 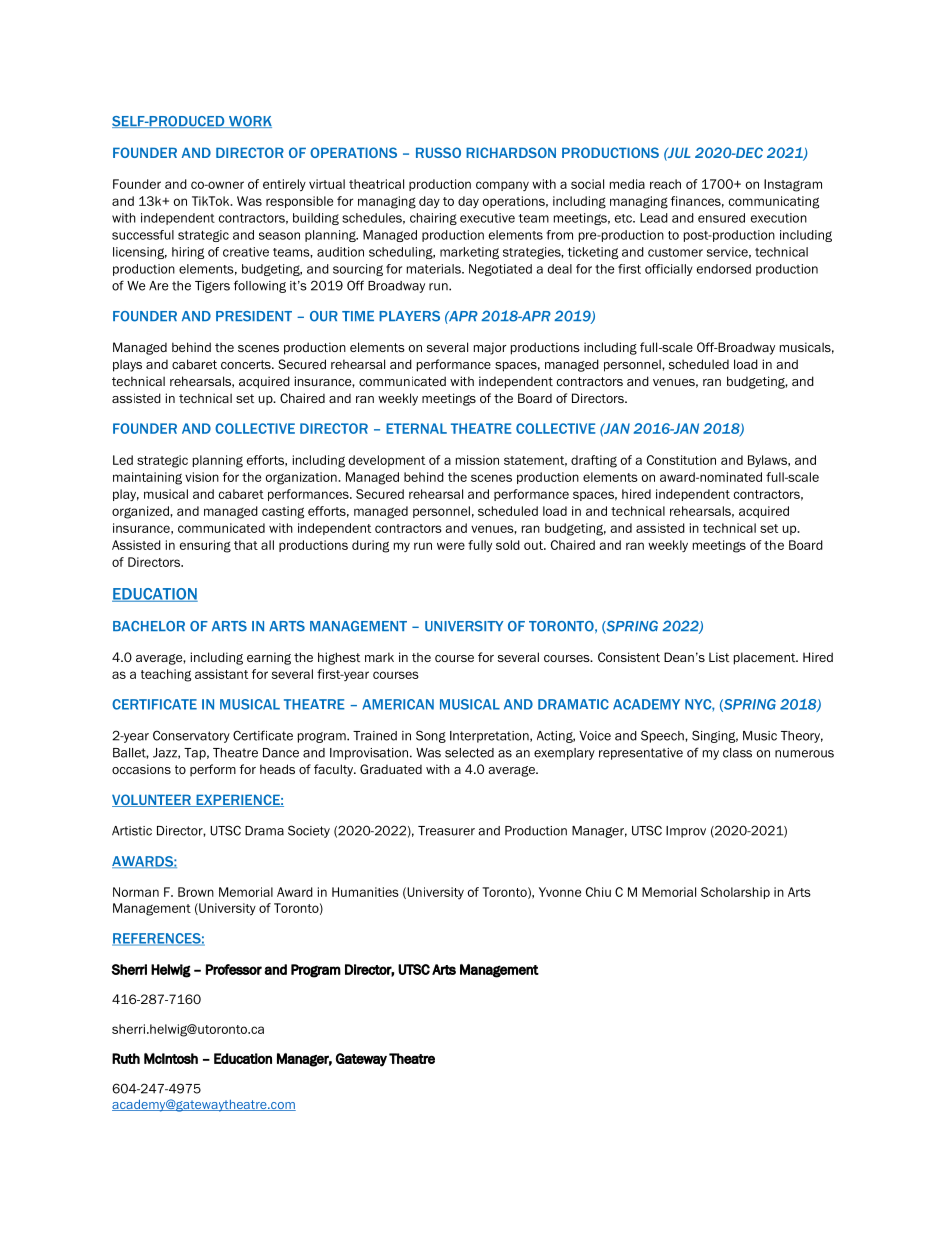 What do you see at coordinates (249, 122) in the image?
I see `WORK` at bounding box center [249, 122].
